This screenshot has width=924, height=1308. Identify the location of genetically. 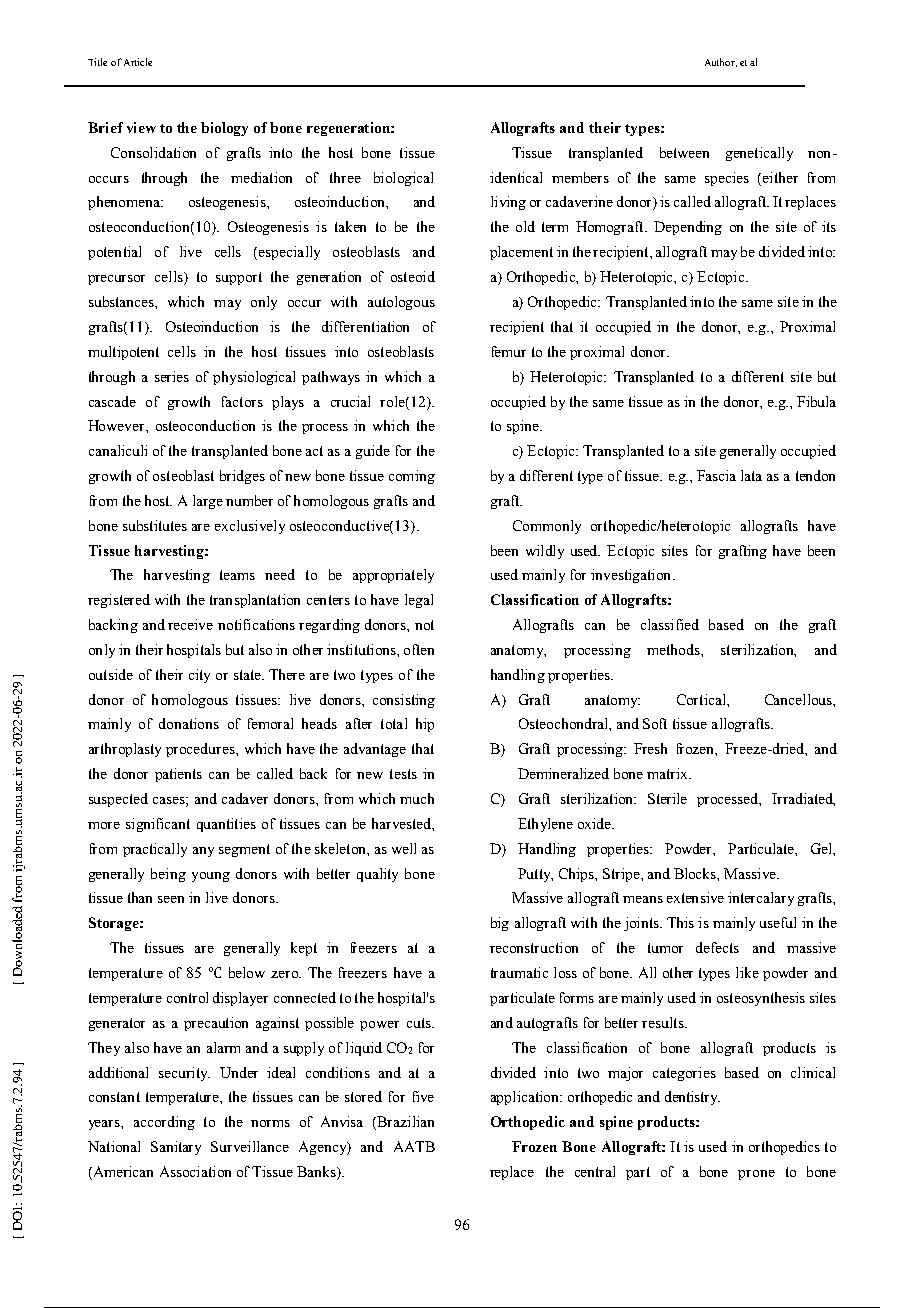
(759, 154).
